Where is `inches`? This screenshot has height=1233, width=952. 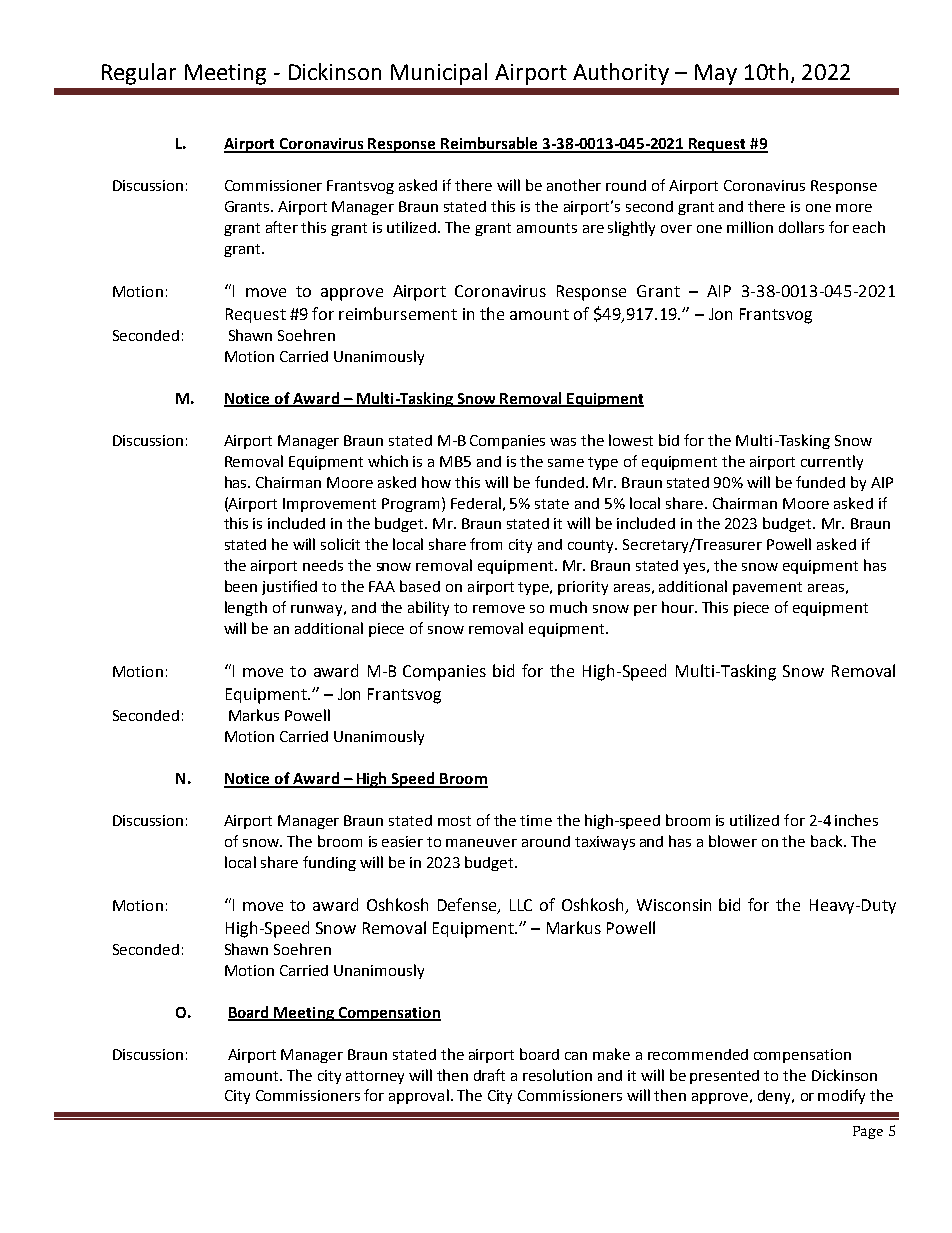 inches is located at coordinates (856, 820).
